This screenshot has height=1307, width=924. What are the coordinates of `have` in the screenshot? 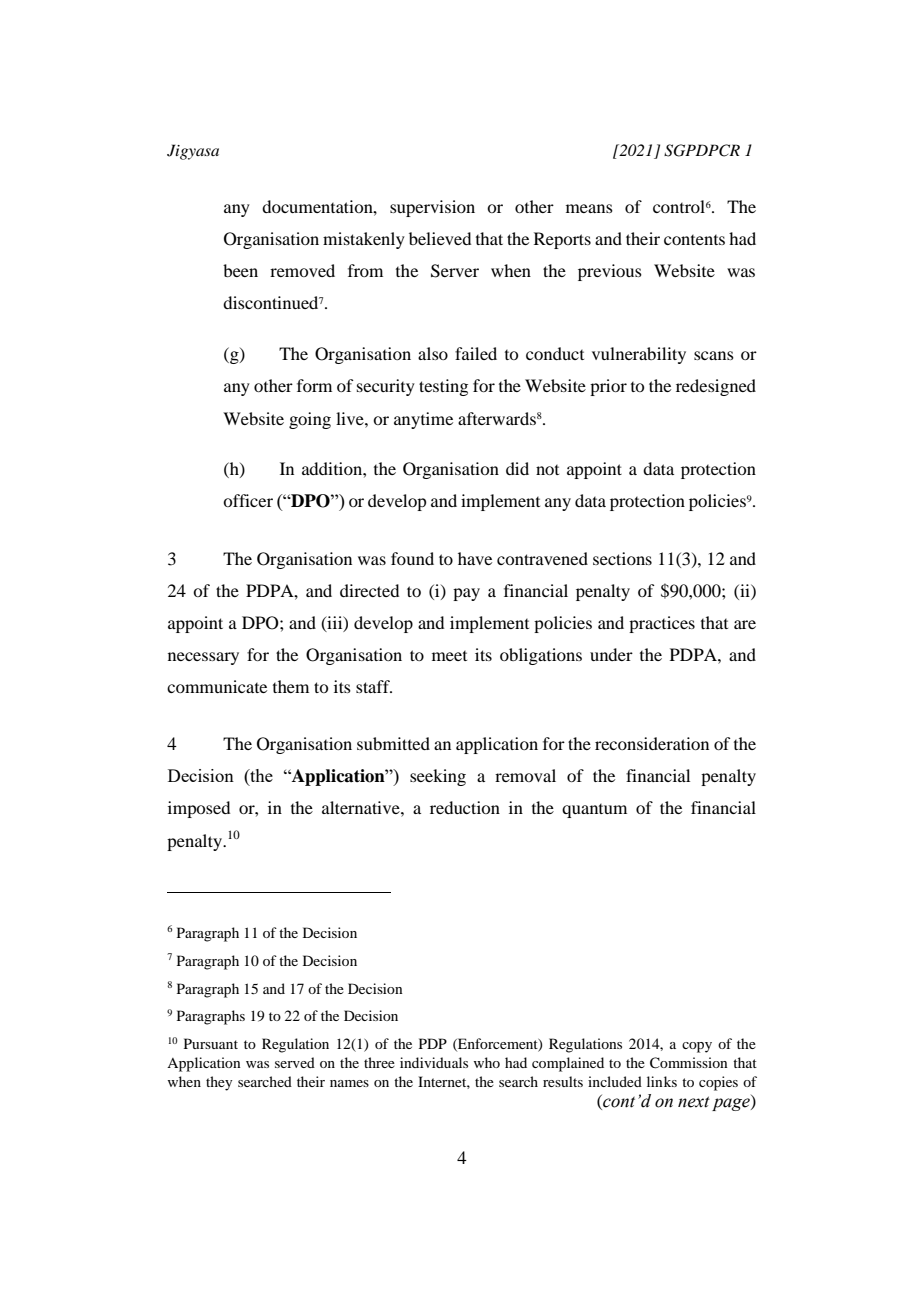 It's located at (475, 558).
